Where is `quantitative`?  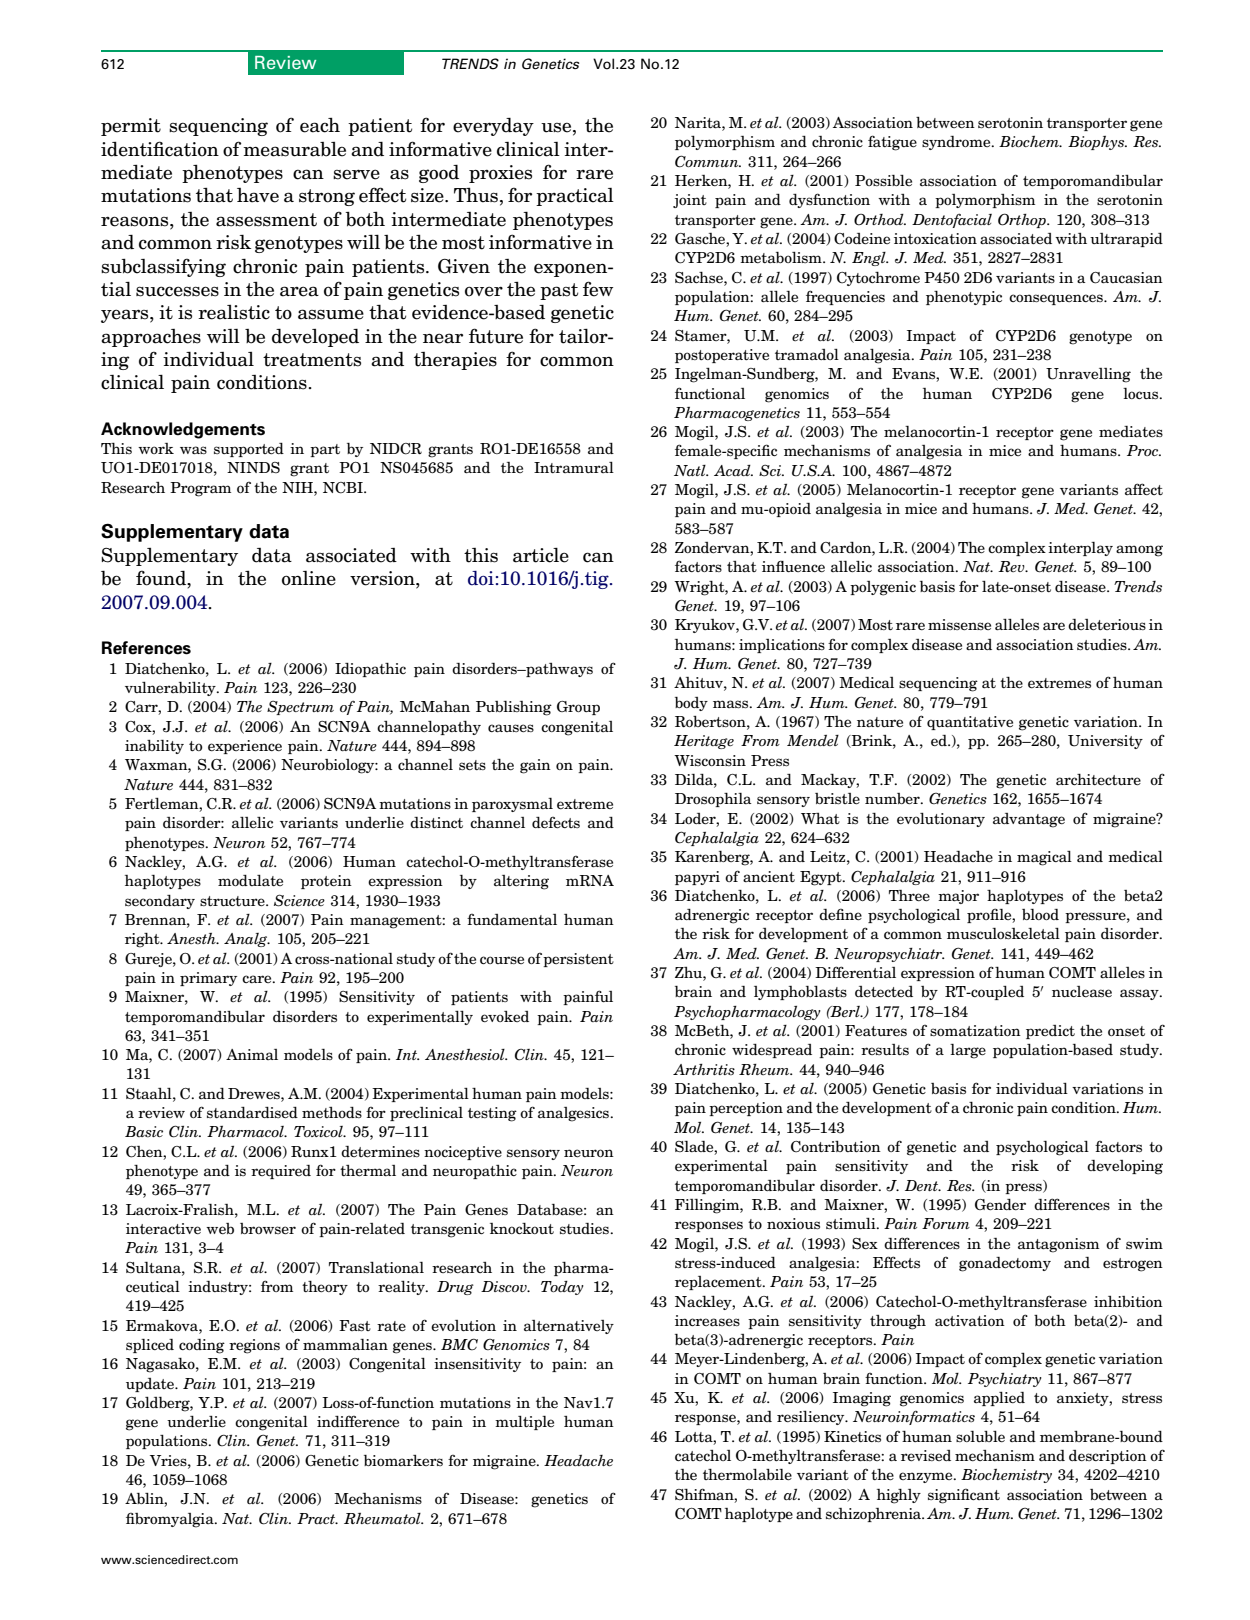
quantitative is located at coordinates (970, 723).
